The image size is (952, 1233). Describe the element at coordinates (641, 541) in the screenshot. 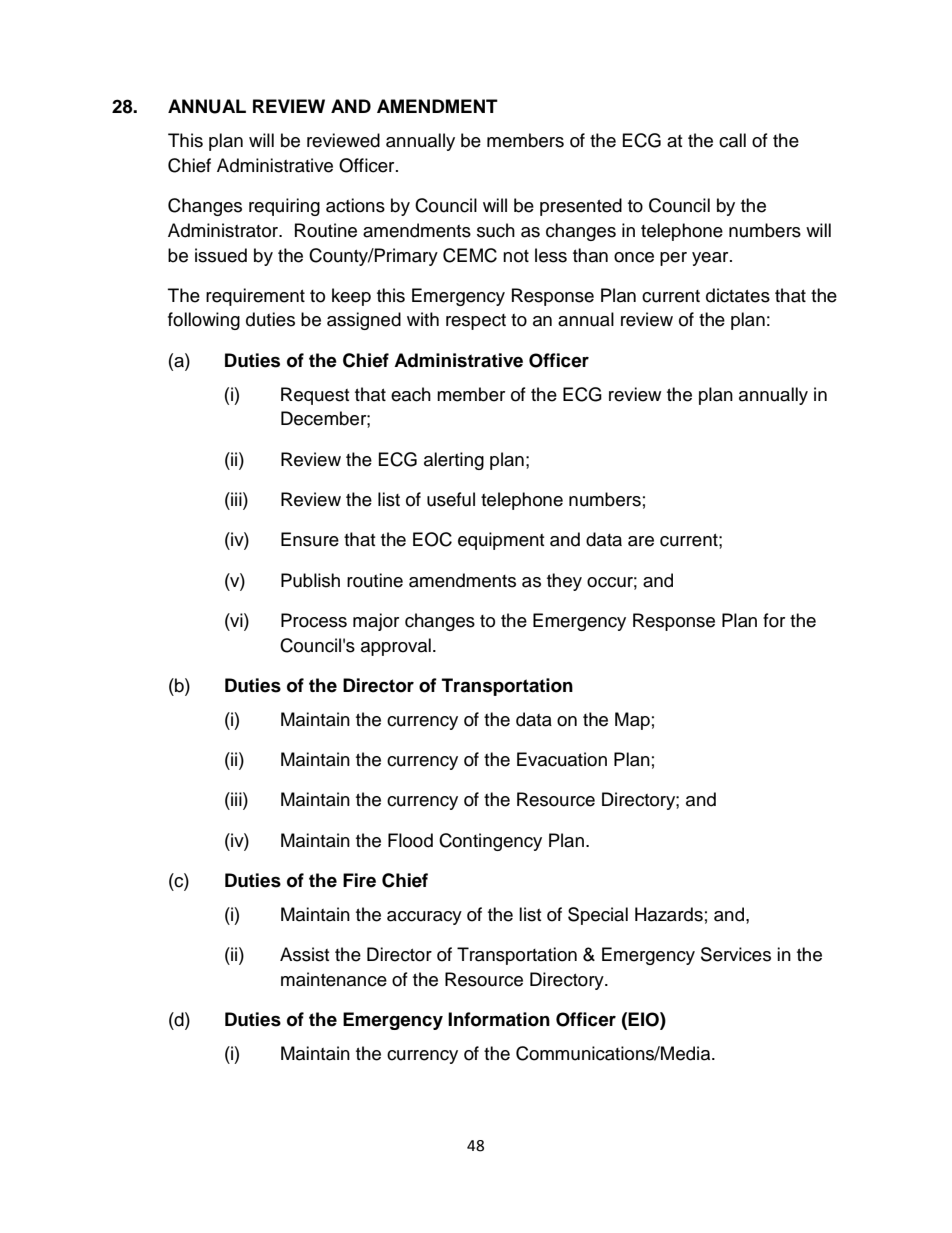

I see `are` at that location.
